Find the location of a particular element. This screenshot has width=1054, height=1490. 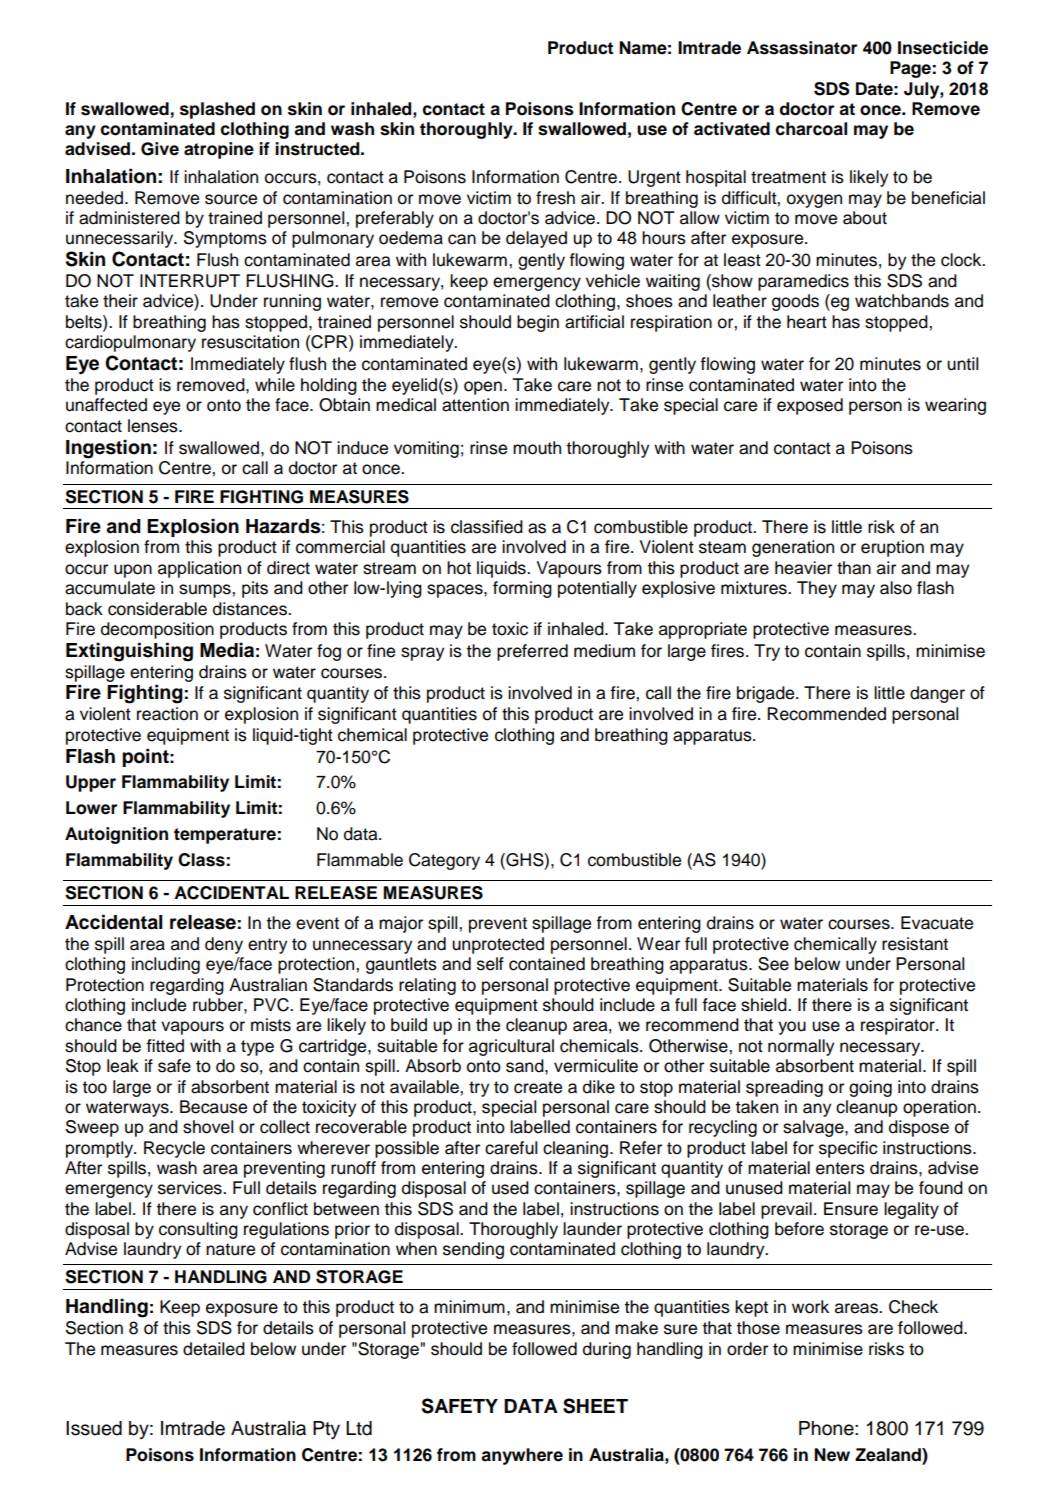

Evacuate is located at coordinates (937, 923).
